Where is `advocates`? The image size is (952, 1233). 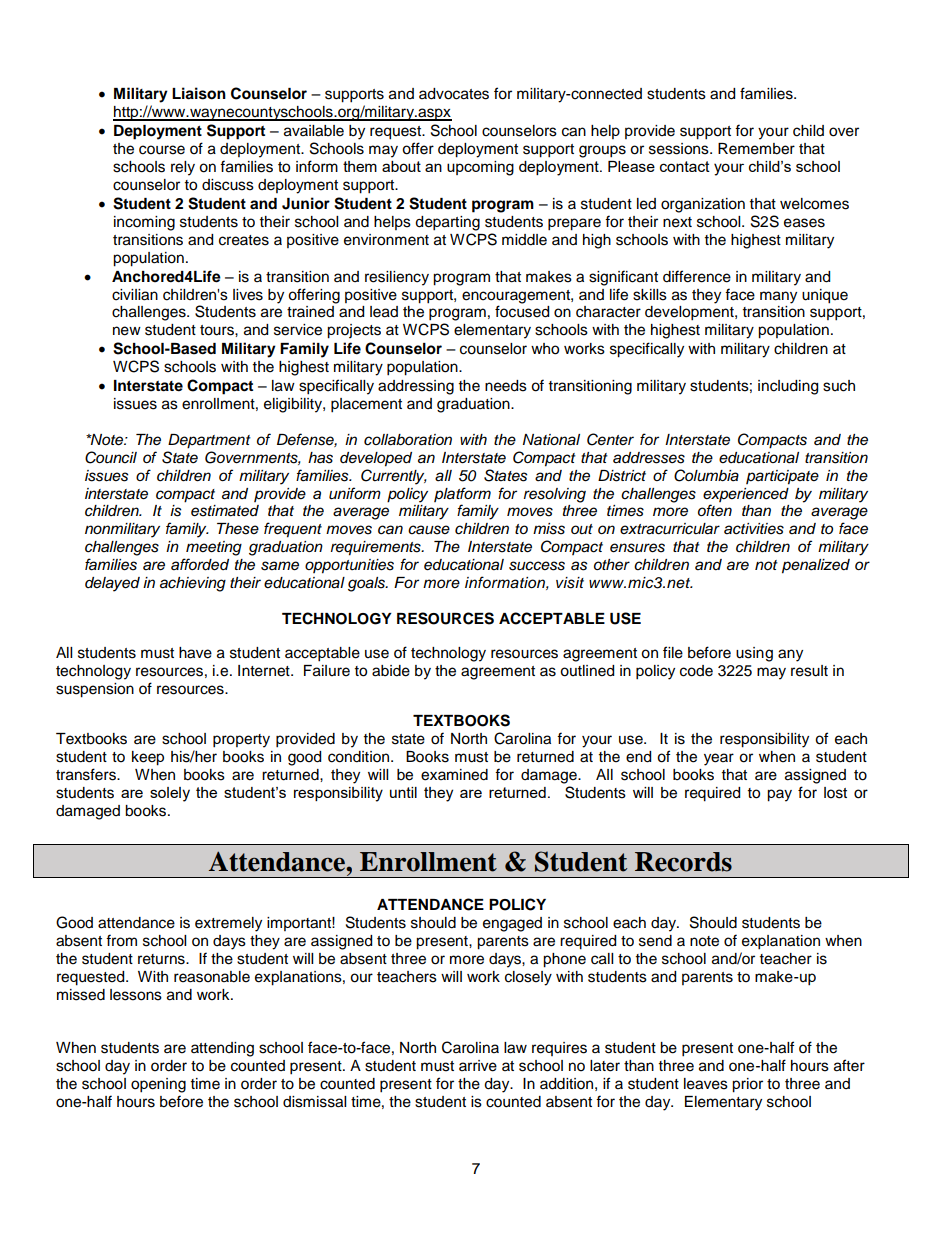
advocates is located at coordinates (454, 94).
